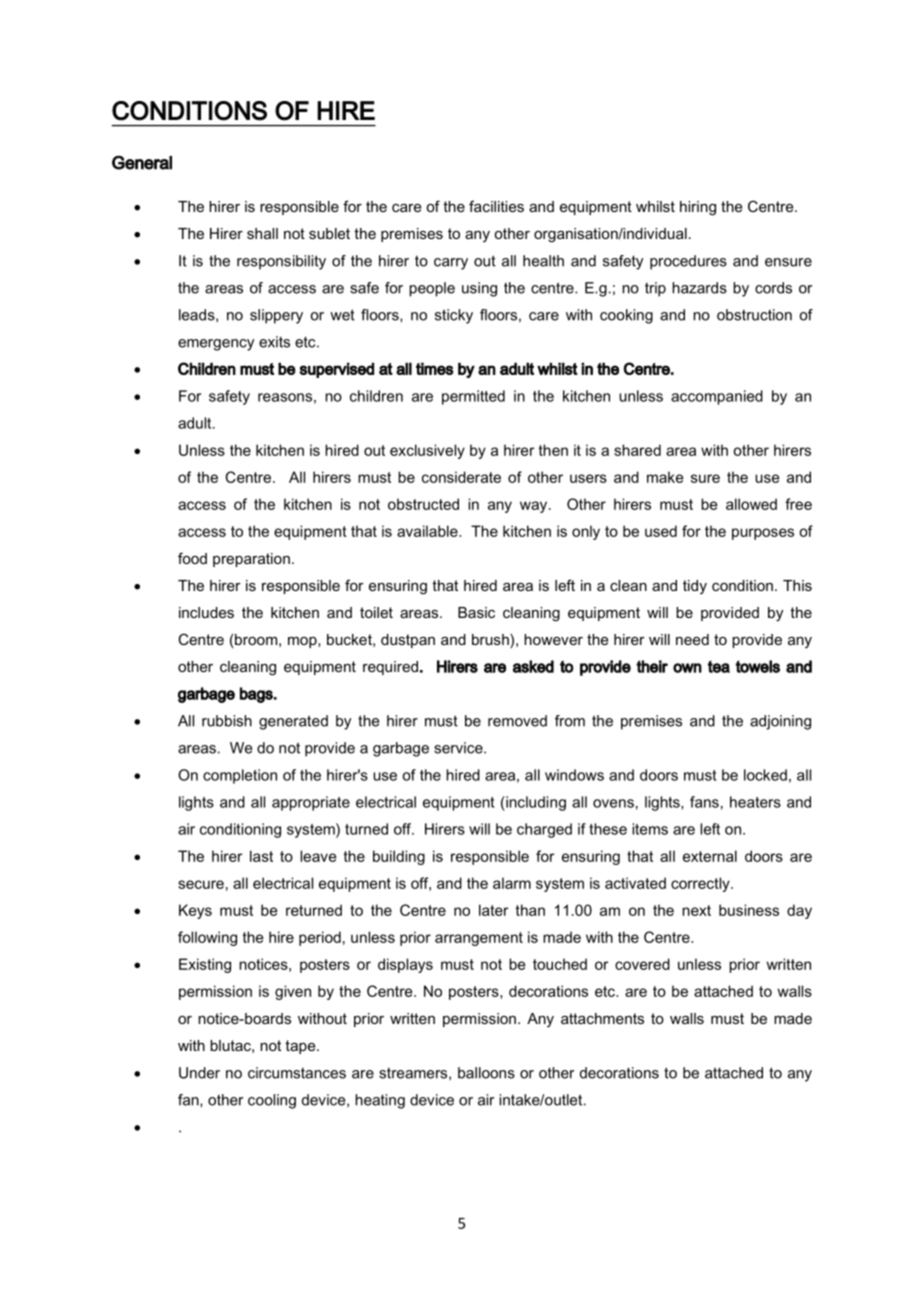  What do you see at coordinates (240, 776) in the page?
I see `completion` at bounding box center [240, 776].
